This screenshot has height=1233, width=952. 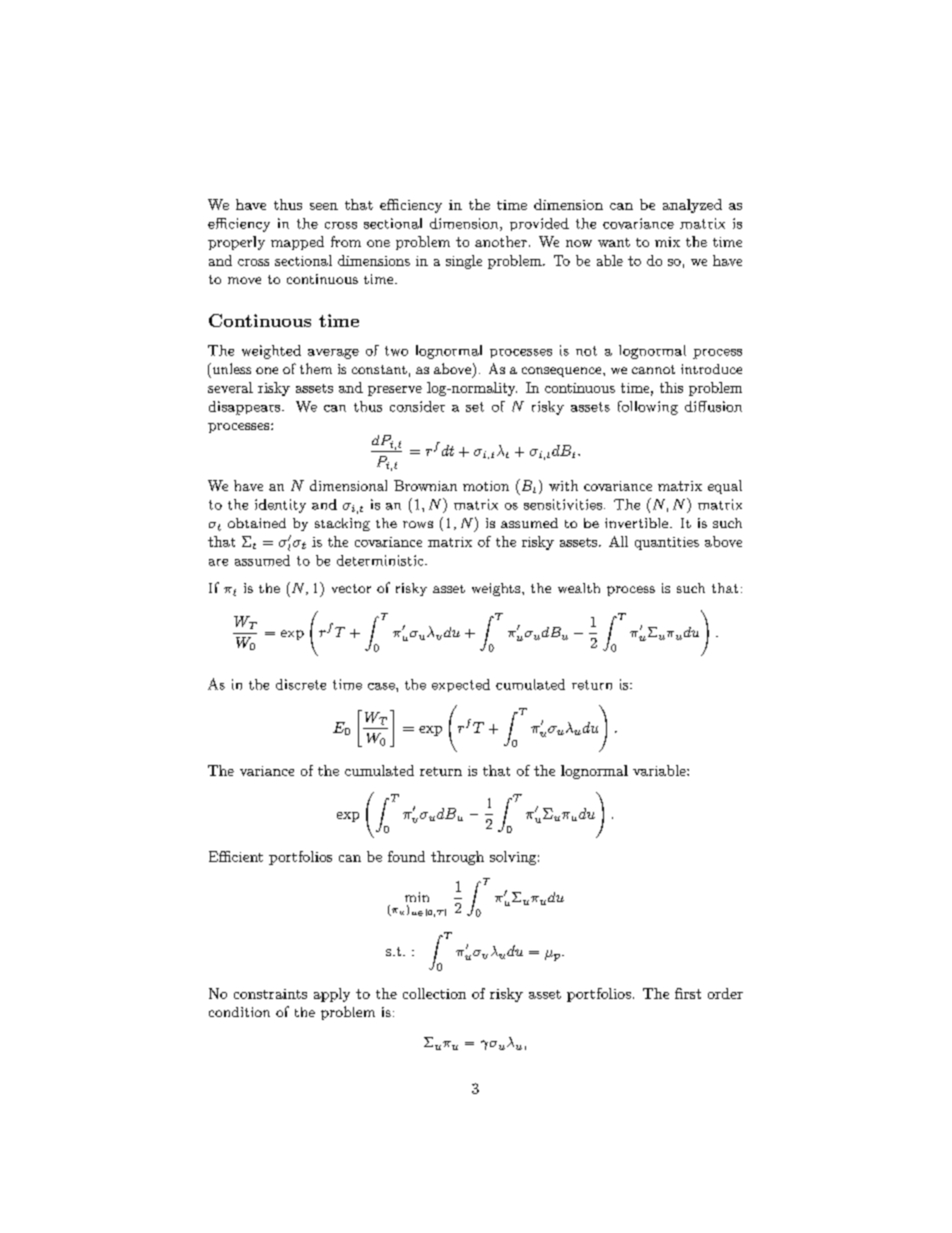 What do you see at coordinates (667, 242) in the screenshot?
I see `mix` at bounding box center [667, 242].
